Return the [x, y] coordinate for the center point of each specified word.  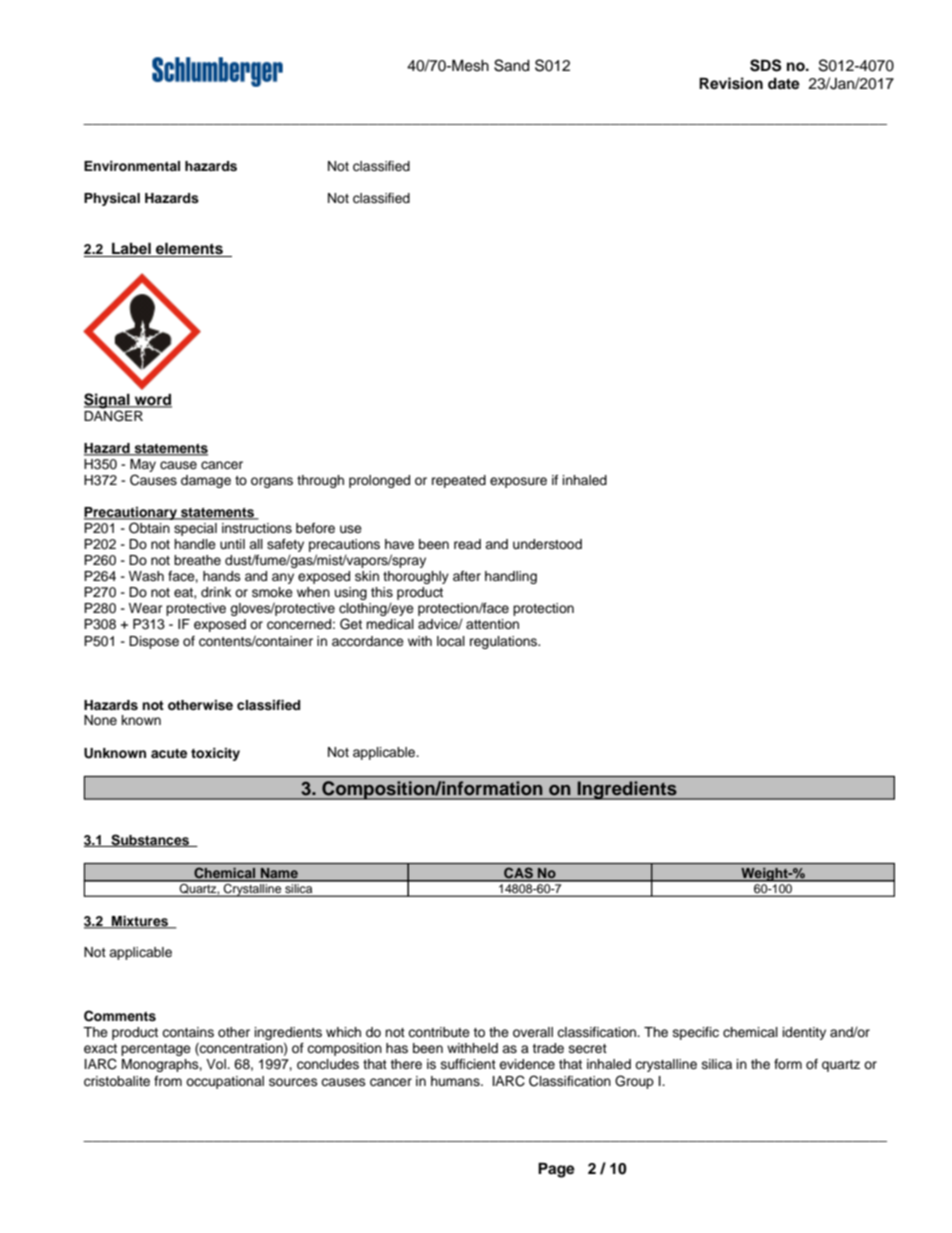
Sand [512, 65]
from [168, 1081]
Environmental [132, 166]
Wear [145, 608]
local [451, 641]
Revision [731, 83]
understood [547, 544]
